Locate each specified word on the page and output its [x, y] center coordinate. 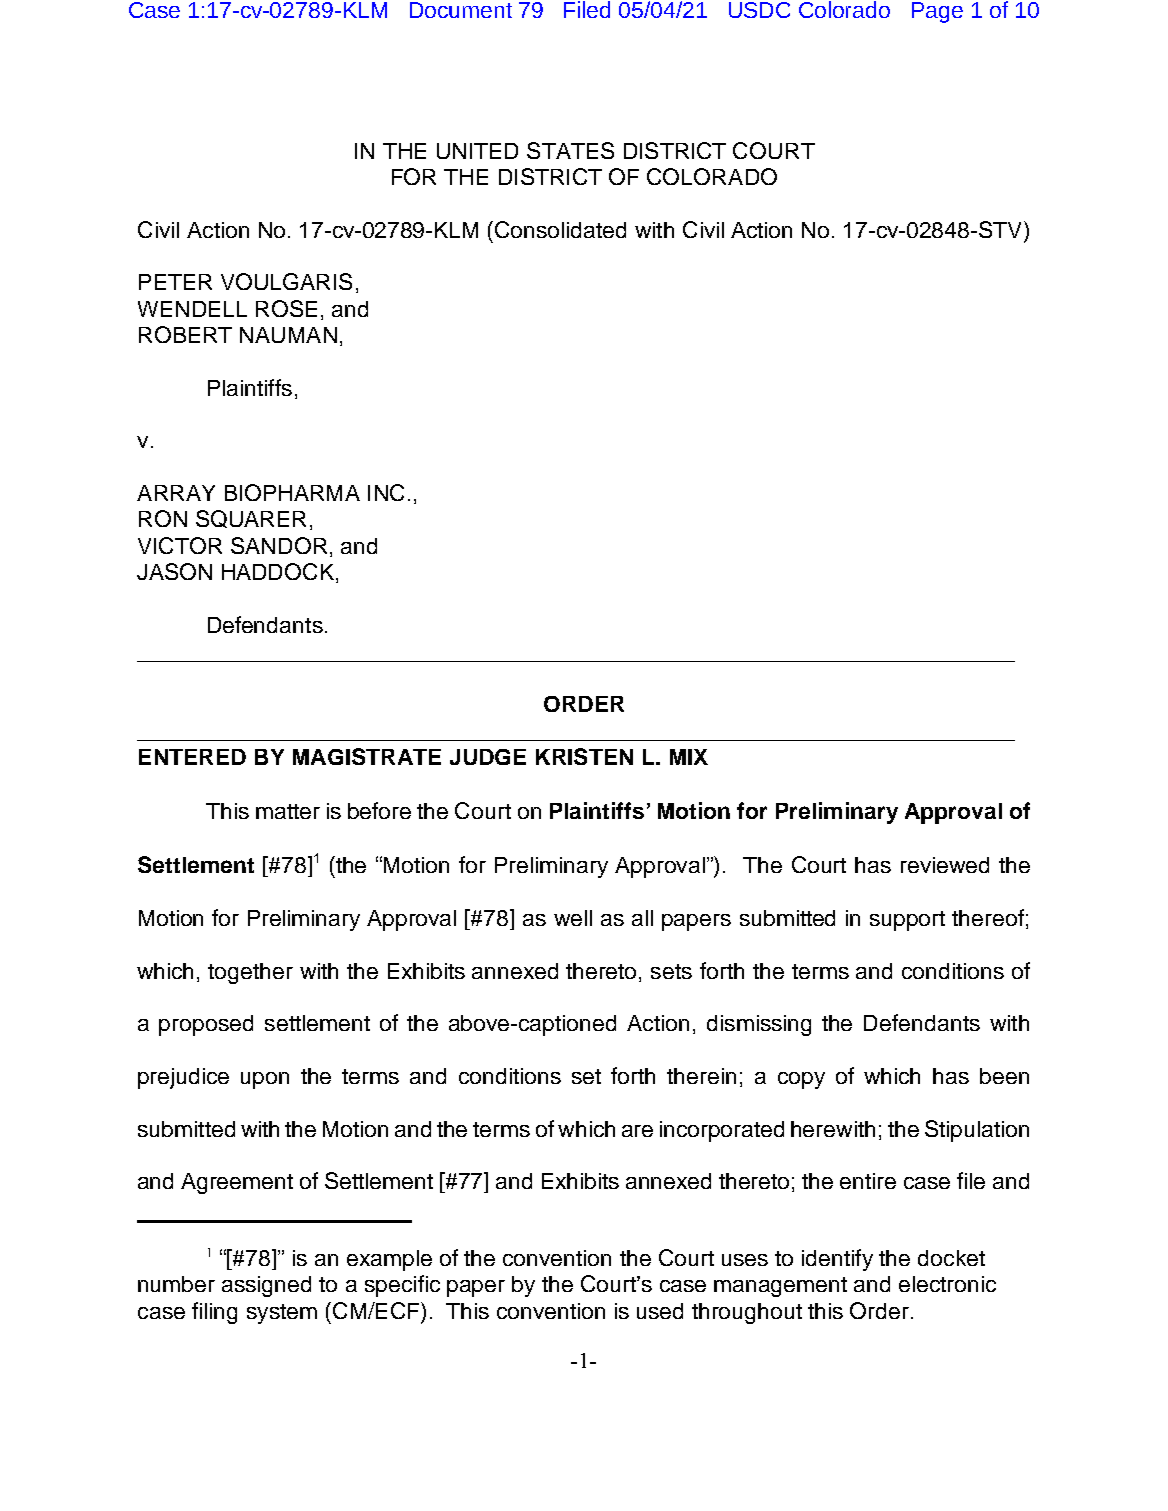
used [660, 1311]
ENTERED [192, 757]
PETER [175, 282]
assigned [266, 1286]
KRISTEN [584, 756]
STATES [570, 150]
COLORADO [712, 176]
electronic [947, 1284]
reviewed [945, 865]
